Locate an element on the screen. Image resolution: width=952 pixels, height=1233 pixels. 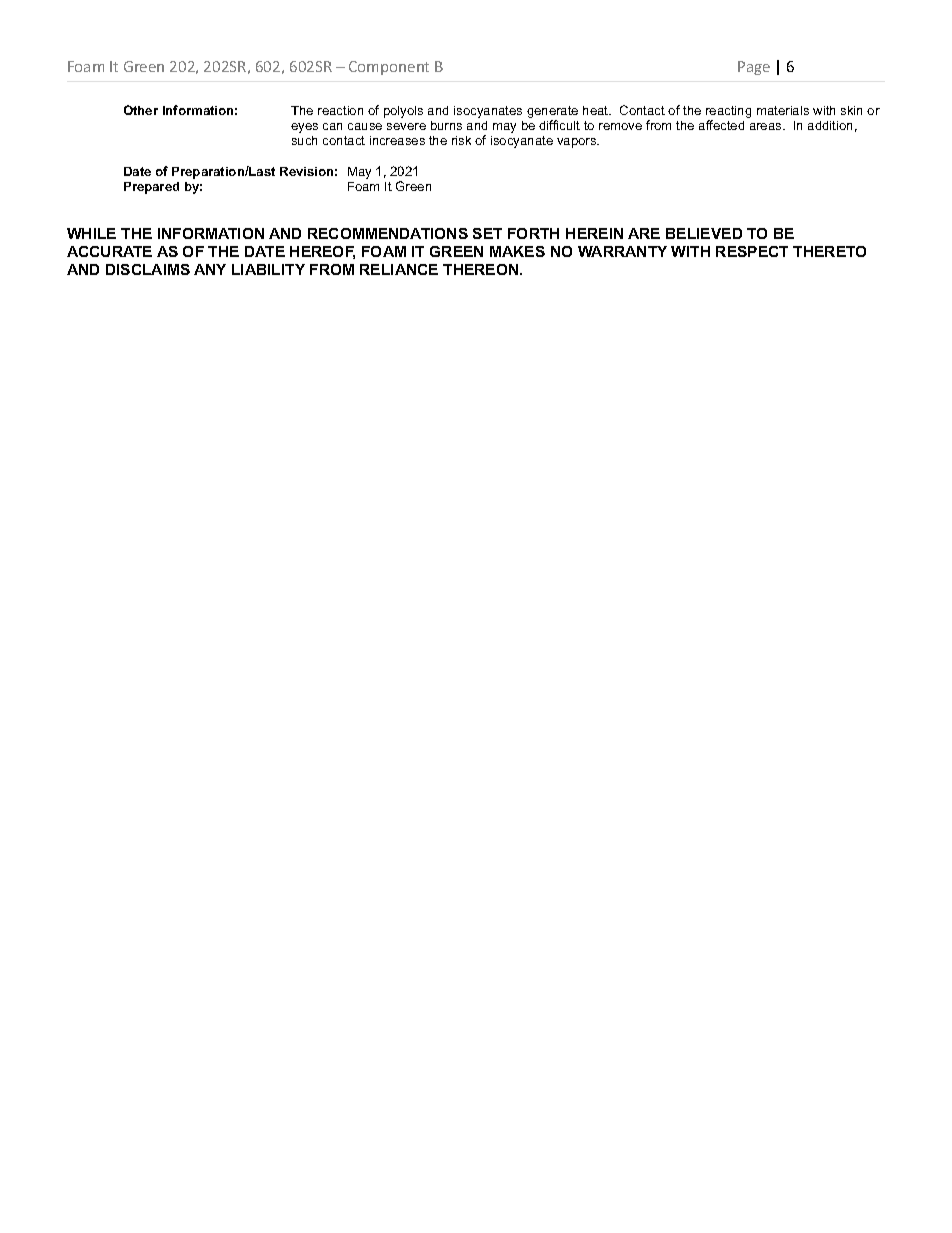
BELIEVED is located at coordinates (704, 233).
